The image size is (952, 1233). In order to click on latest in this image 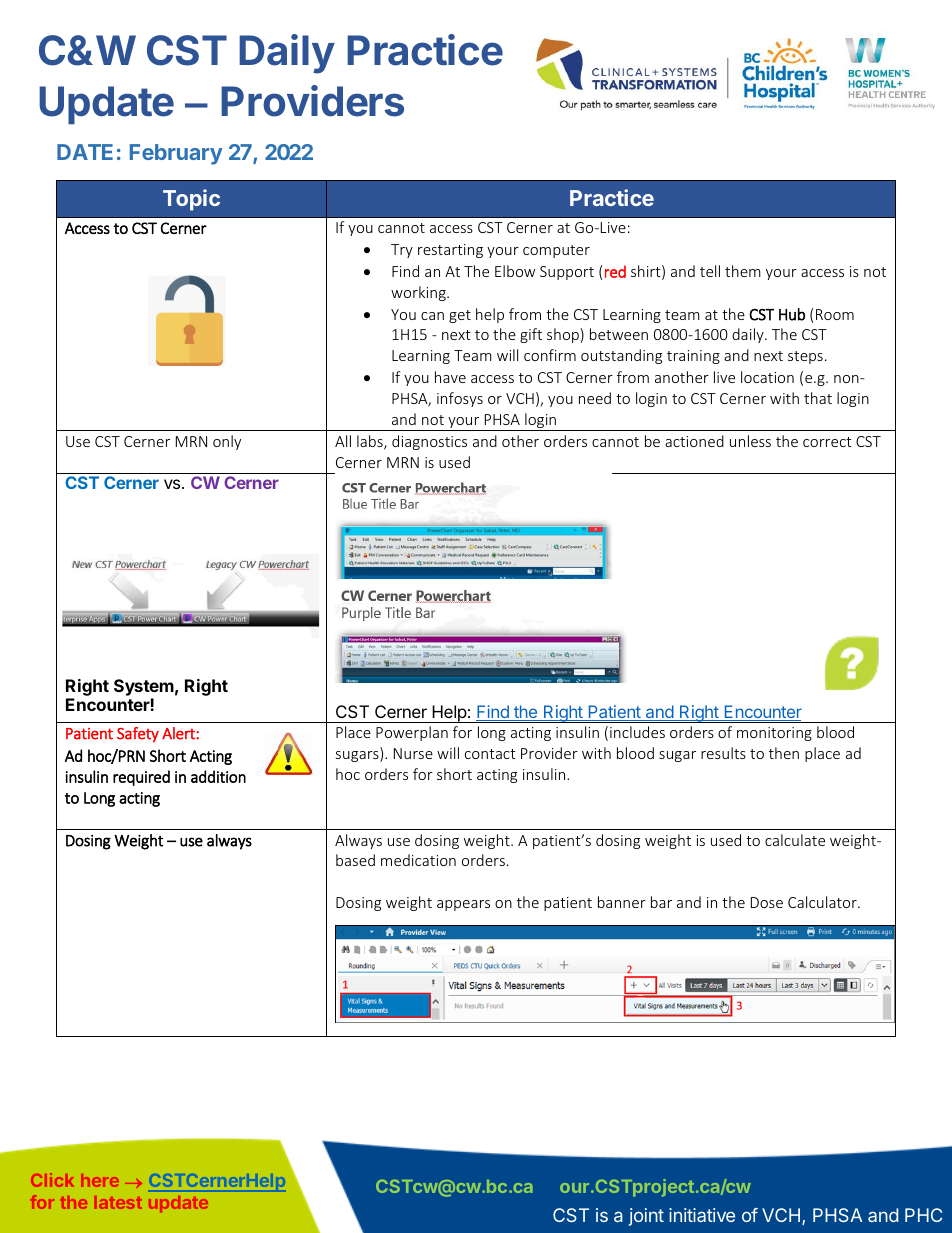, I will do `click(118, 1202)`.
